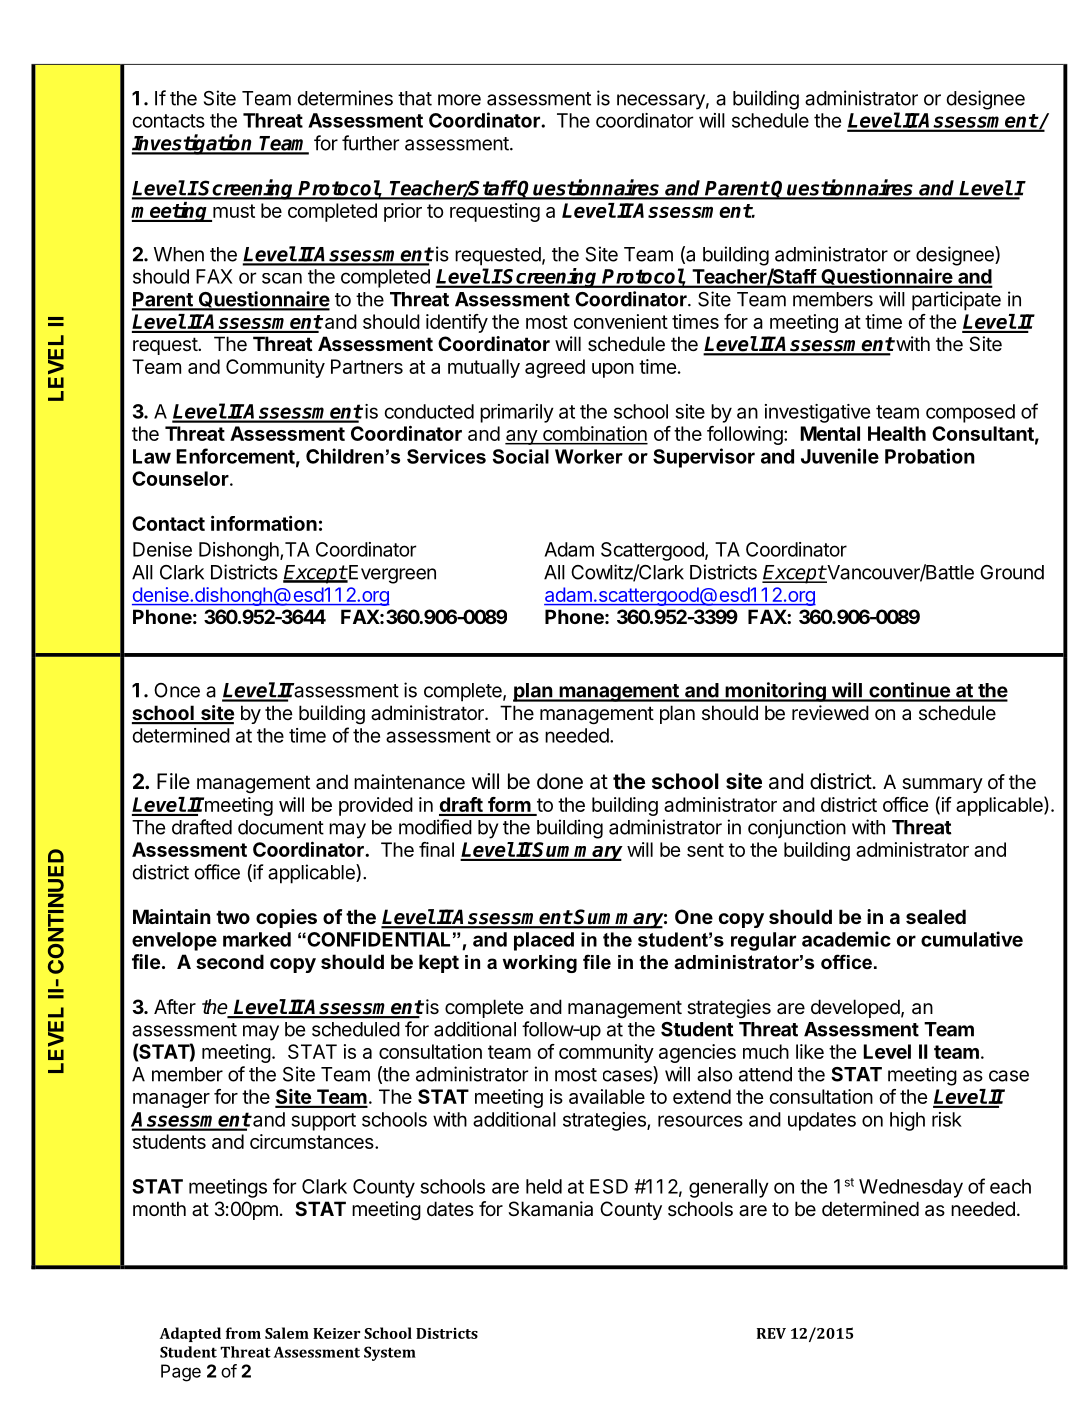  I want to click on Health, so click(897, 433).
